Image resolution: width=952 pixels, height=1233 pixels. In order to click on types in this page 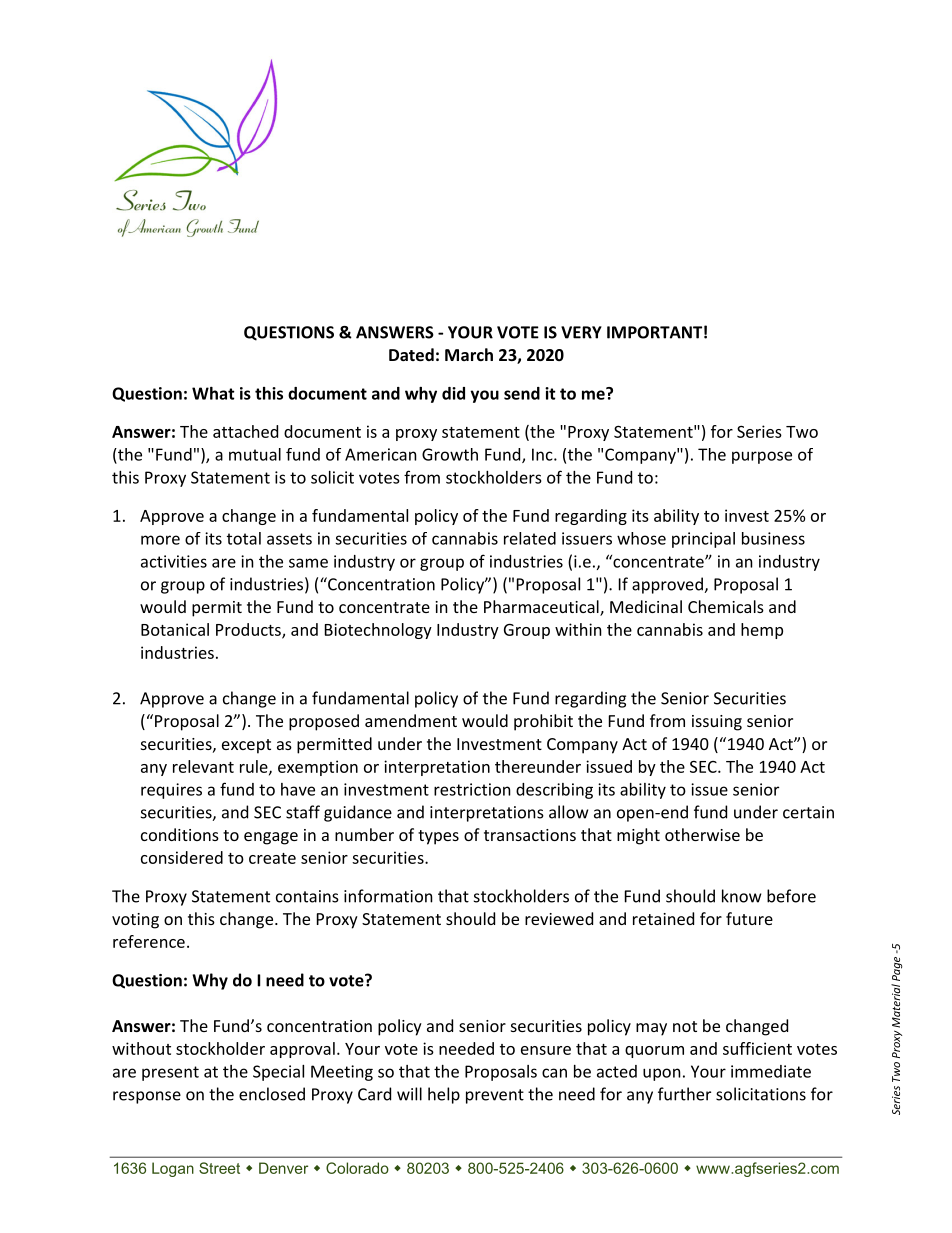, I will do `click(438, 837)`.
